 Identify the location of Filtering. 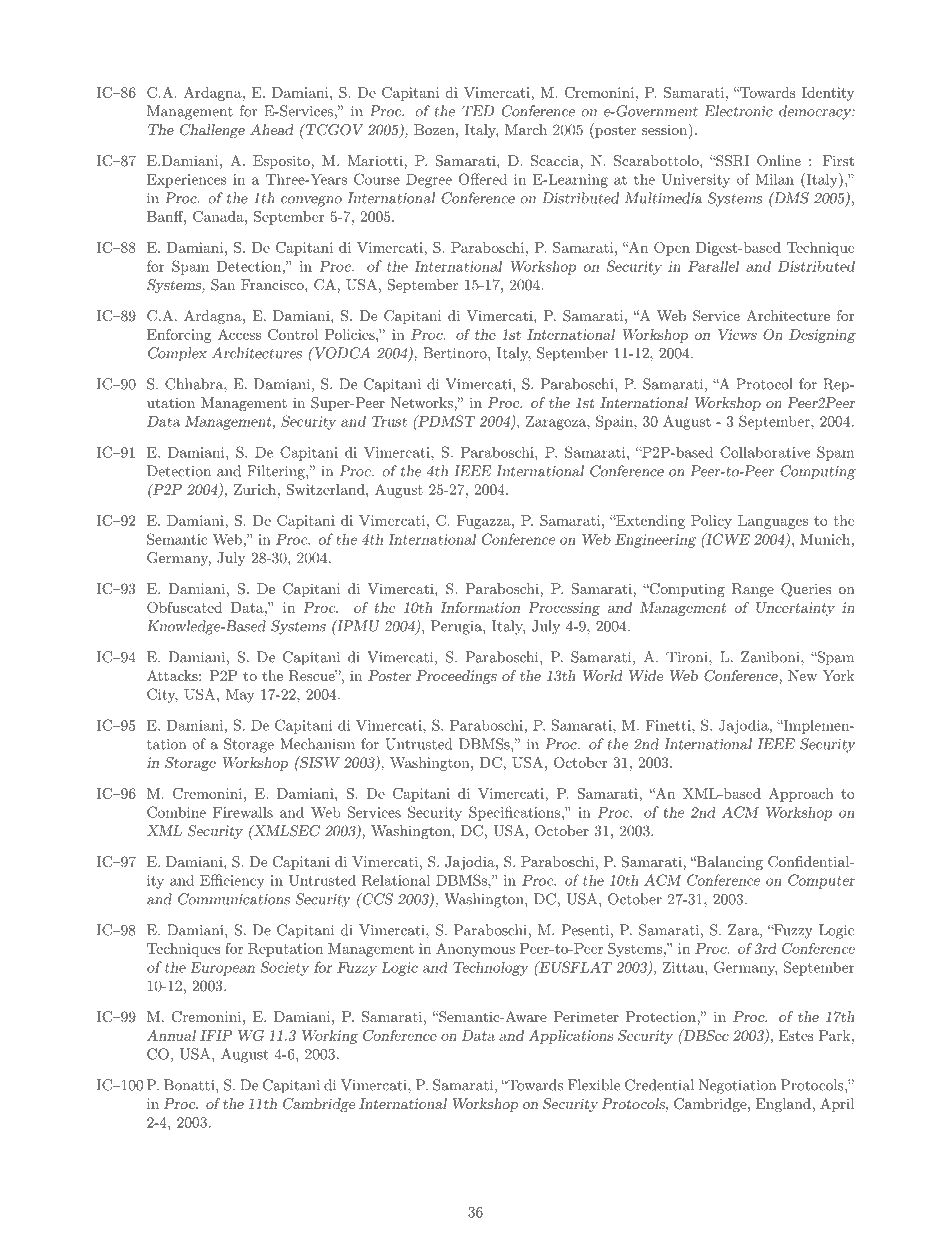
(277, 472).
